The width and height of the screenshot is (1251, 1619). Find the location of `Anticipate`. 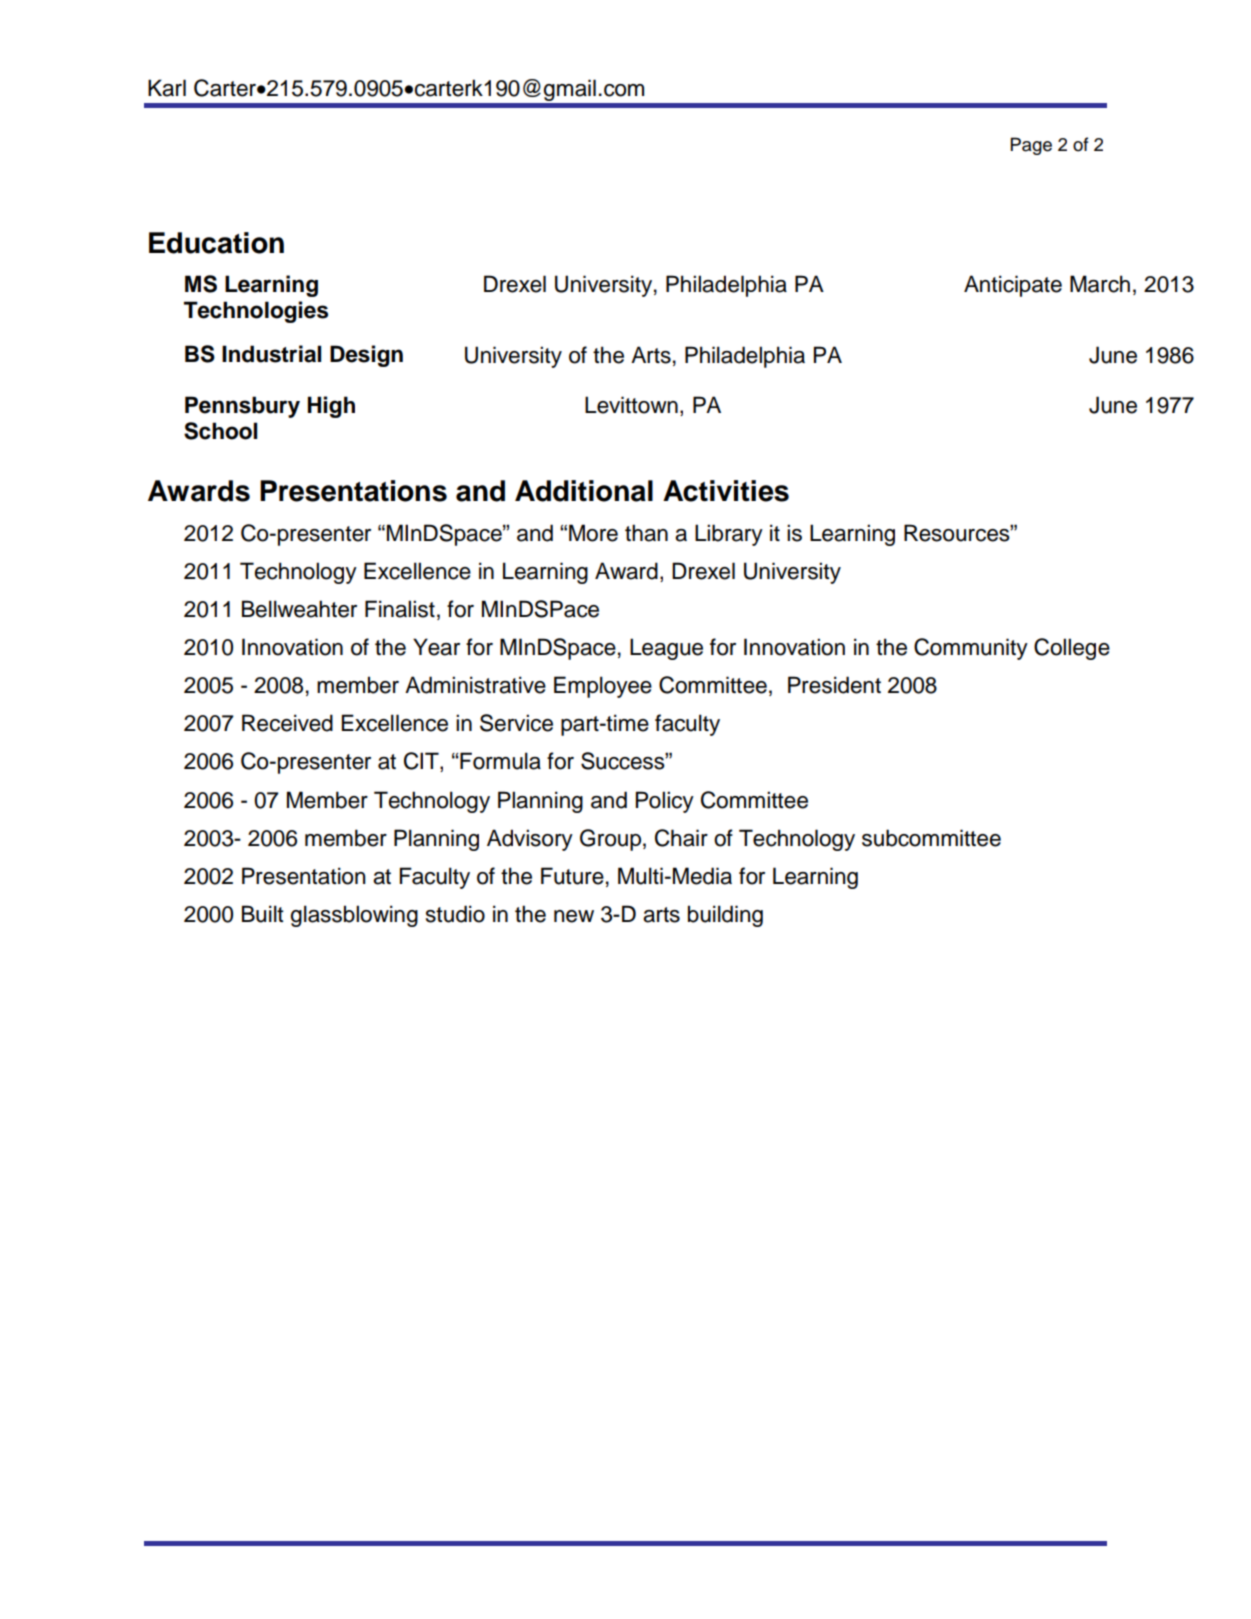

Anticipate is located at coordinates (1013, 286).
